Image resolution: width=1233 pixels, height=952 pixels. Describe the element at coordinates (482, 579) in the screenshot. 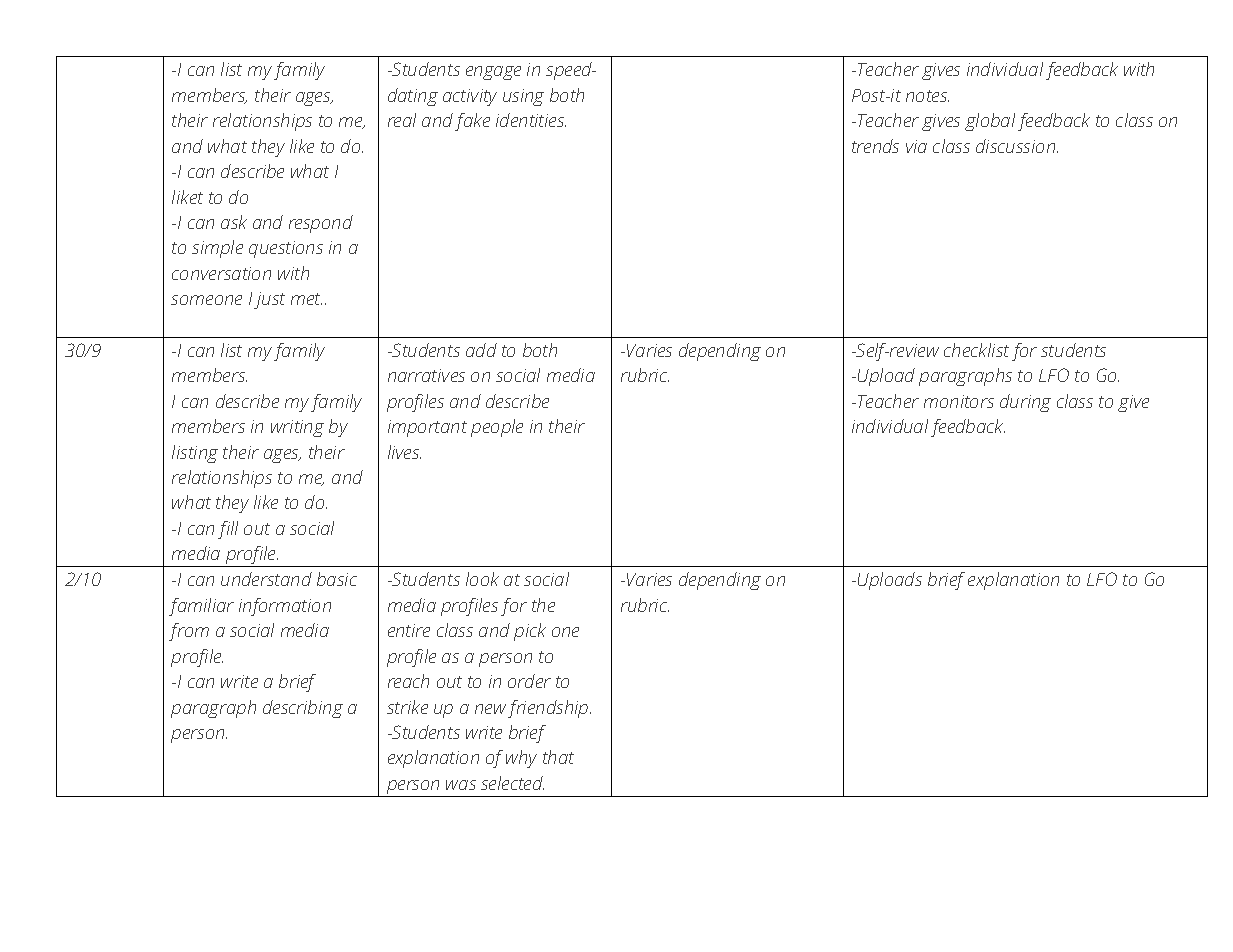

I see `look` at that location.
